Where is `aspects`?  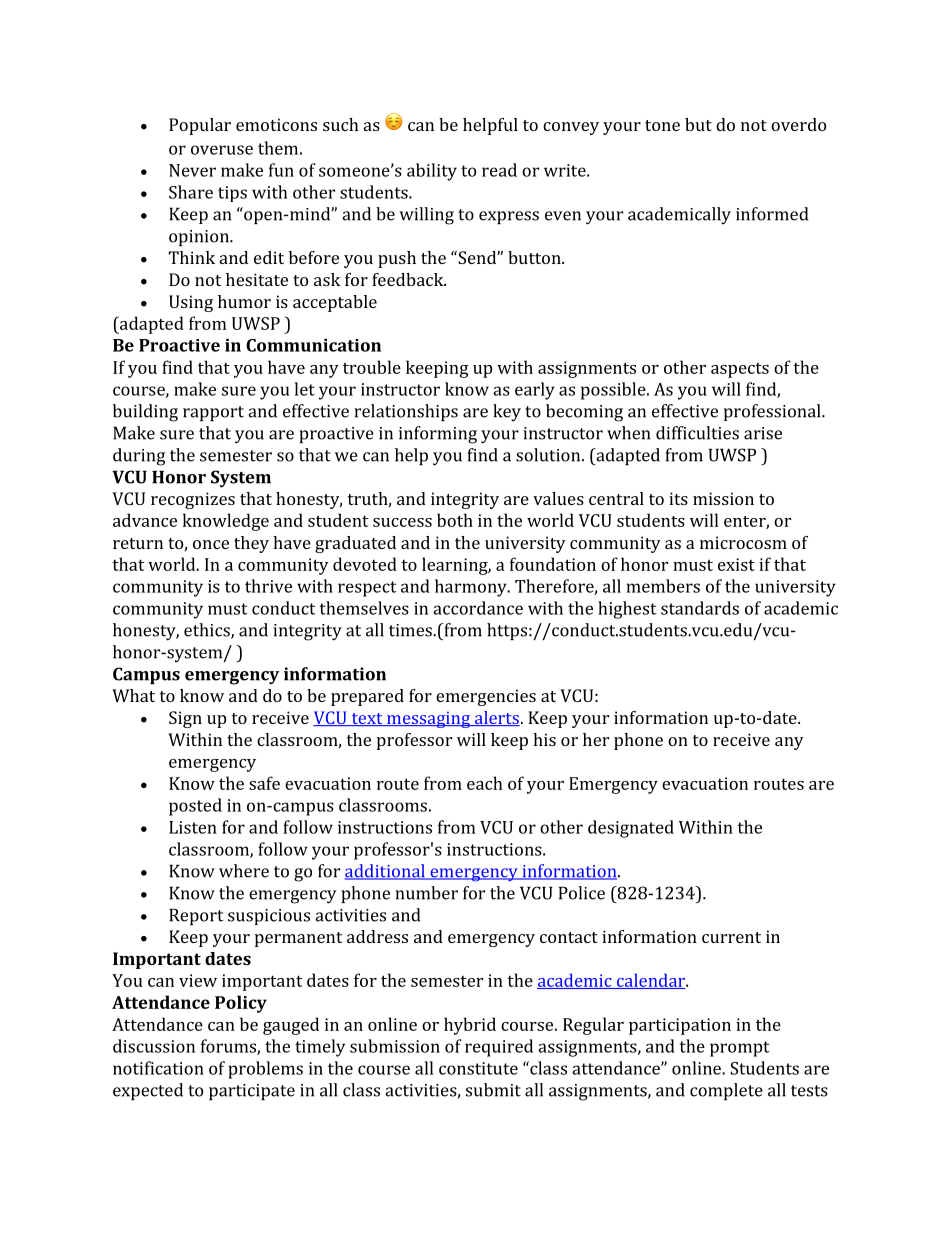
aspects is located at coordinates (740, 370).
